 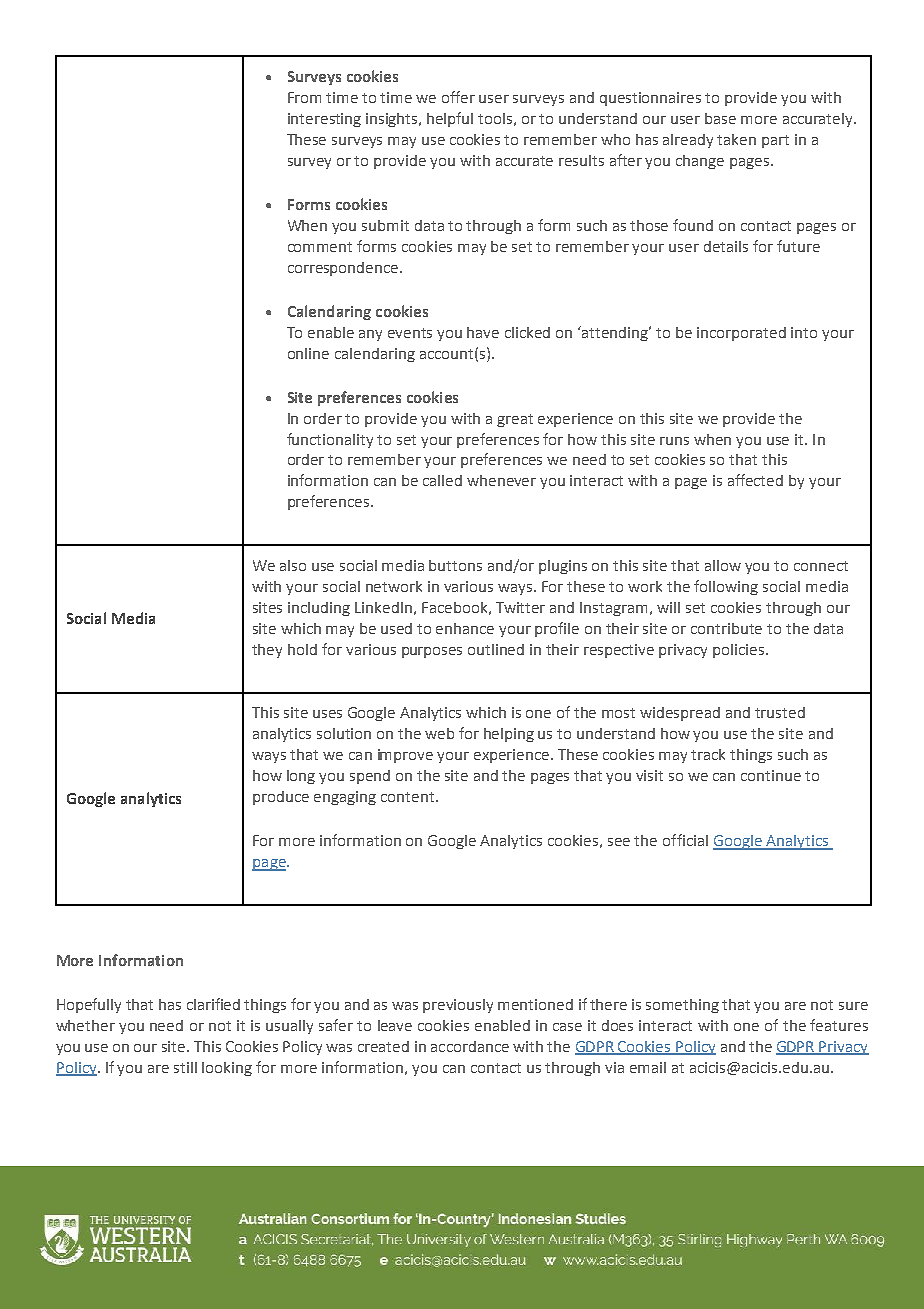 I want to click on produce, so click(x=281, y=798).
